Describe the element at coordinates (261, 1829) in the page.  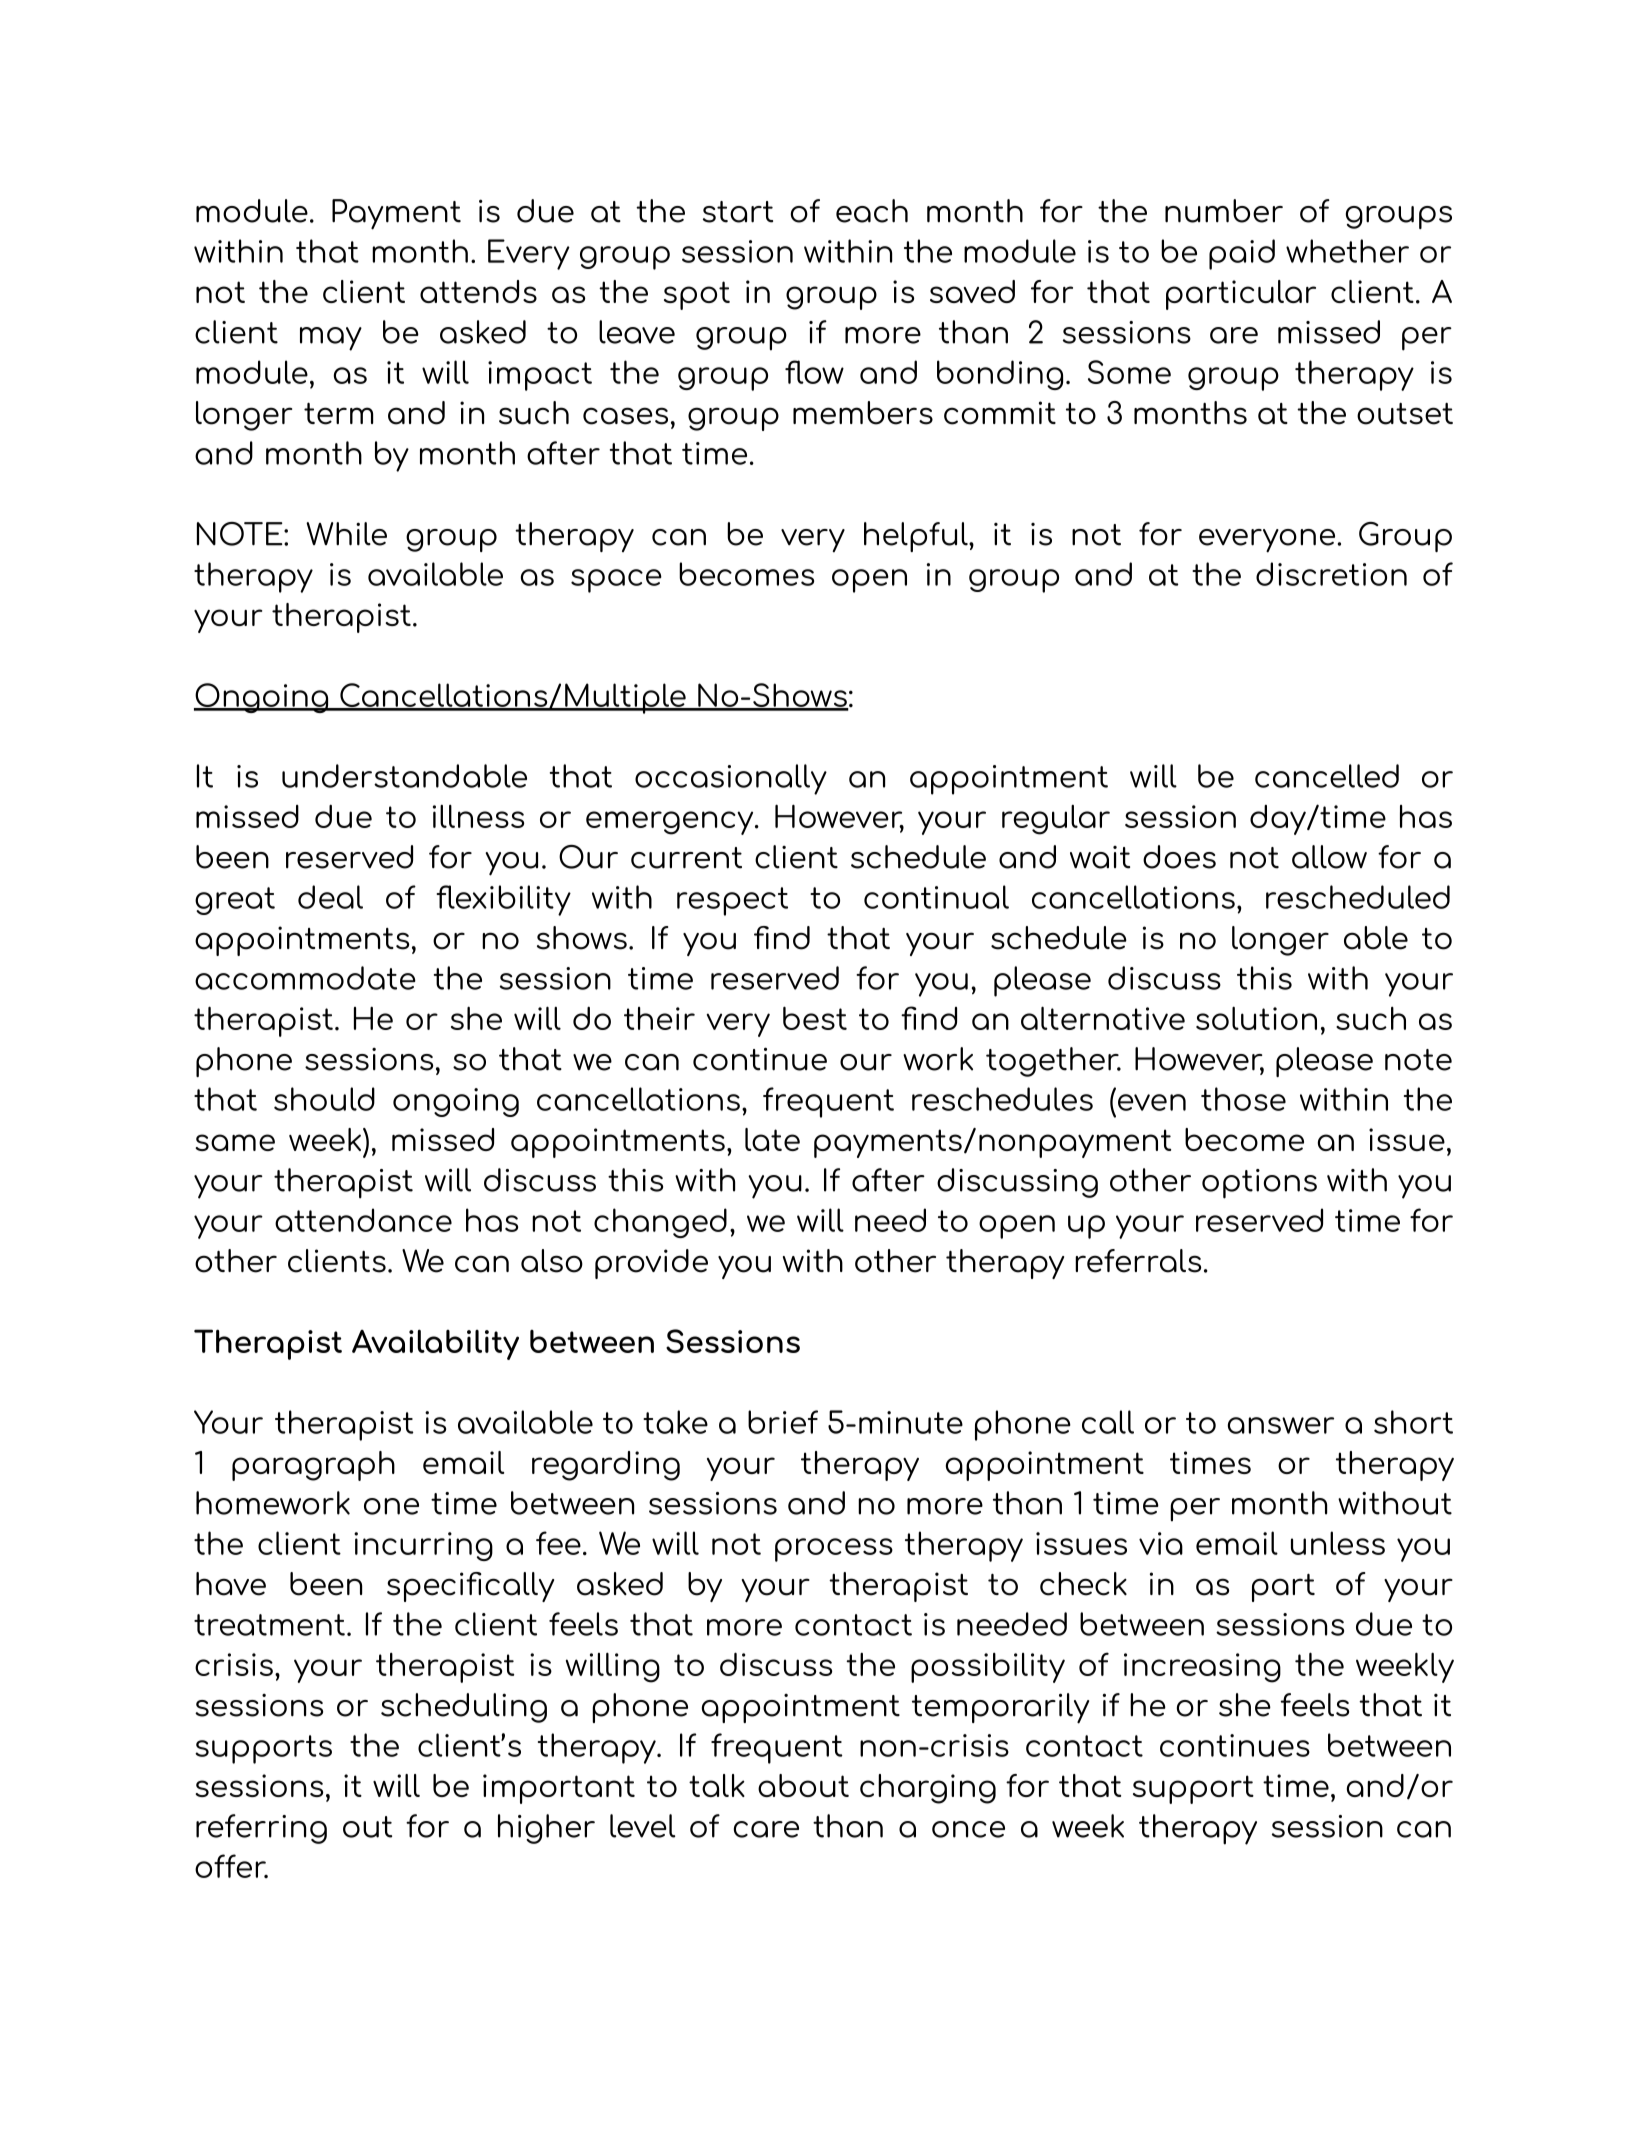
I see `referring` at that location.
